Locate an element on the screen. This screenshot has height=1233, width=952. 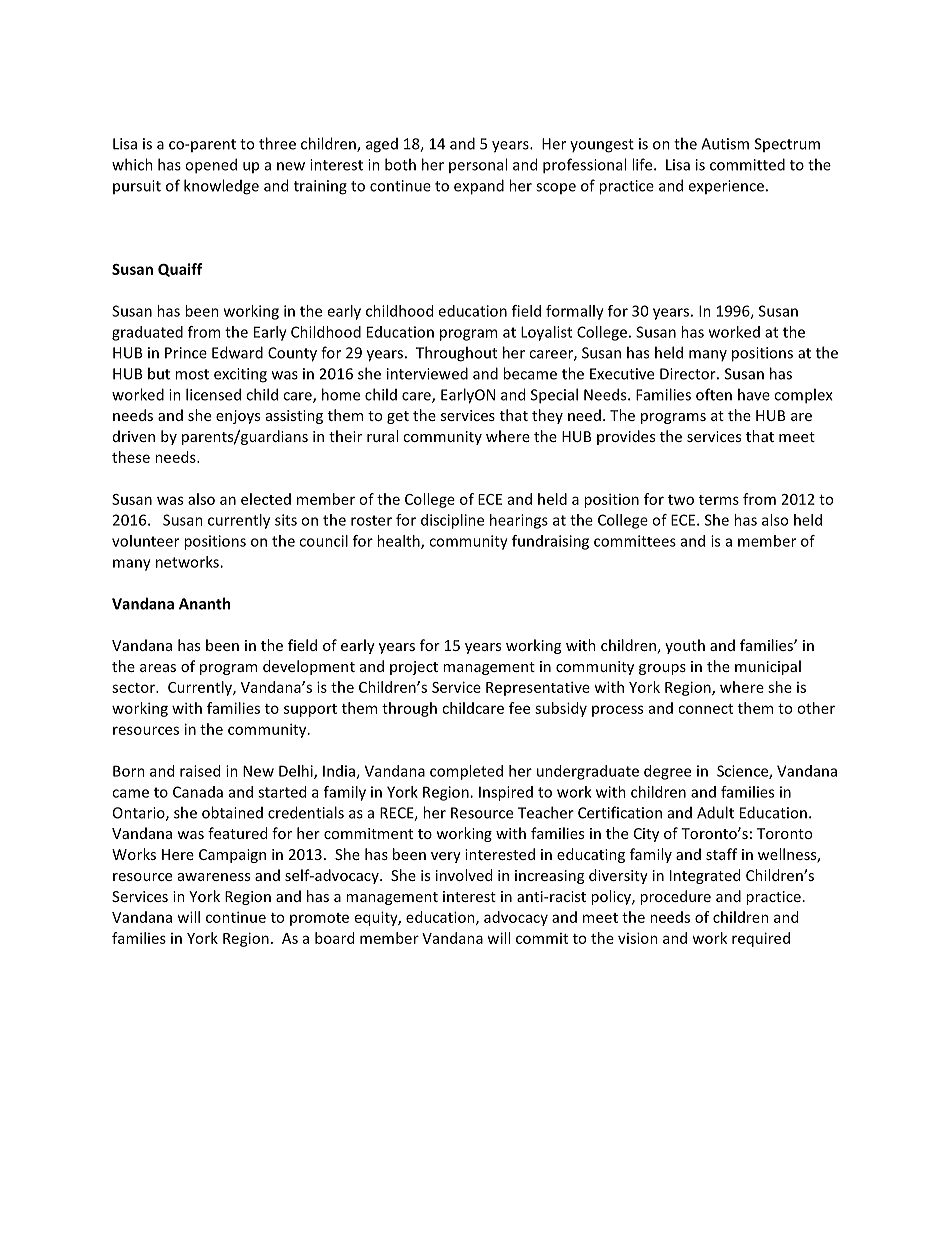
terms is located at coordinates (719, 500).
